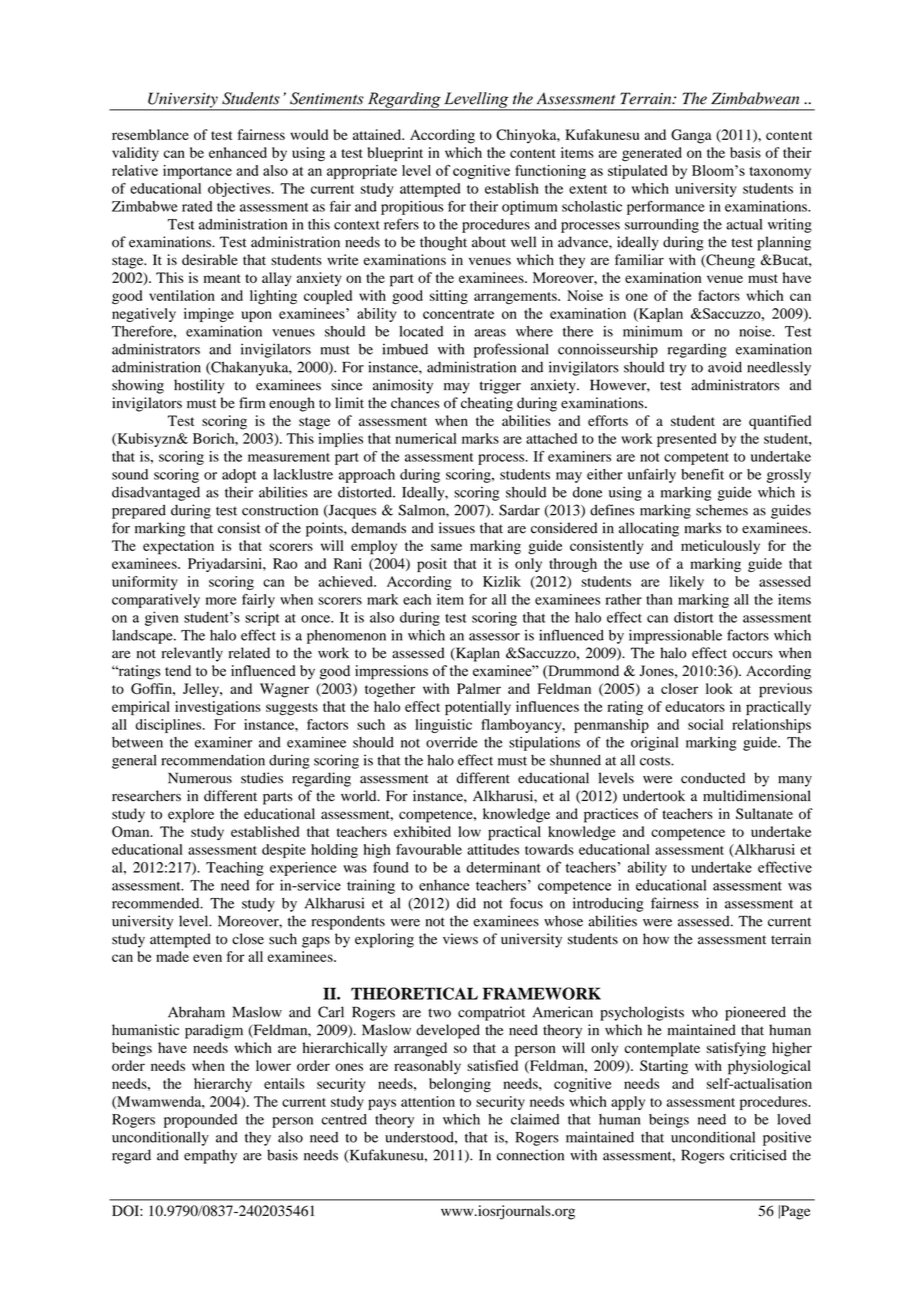 The width and height of the image is (924, 1308). What do you see at coordinates (210, 1157) in the image?
I see `empathy` at bounding box center [210, 1157].
